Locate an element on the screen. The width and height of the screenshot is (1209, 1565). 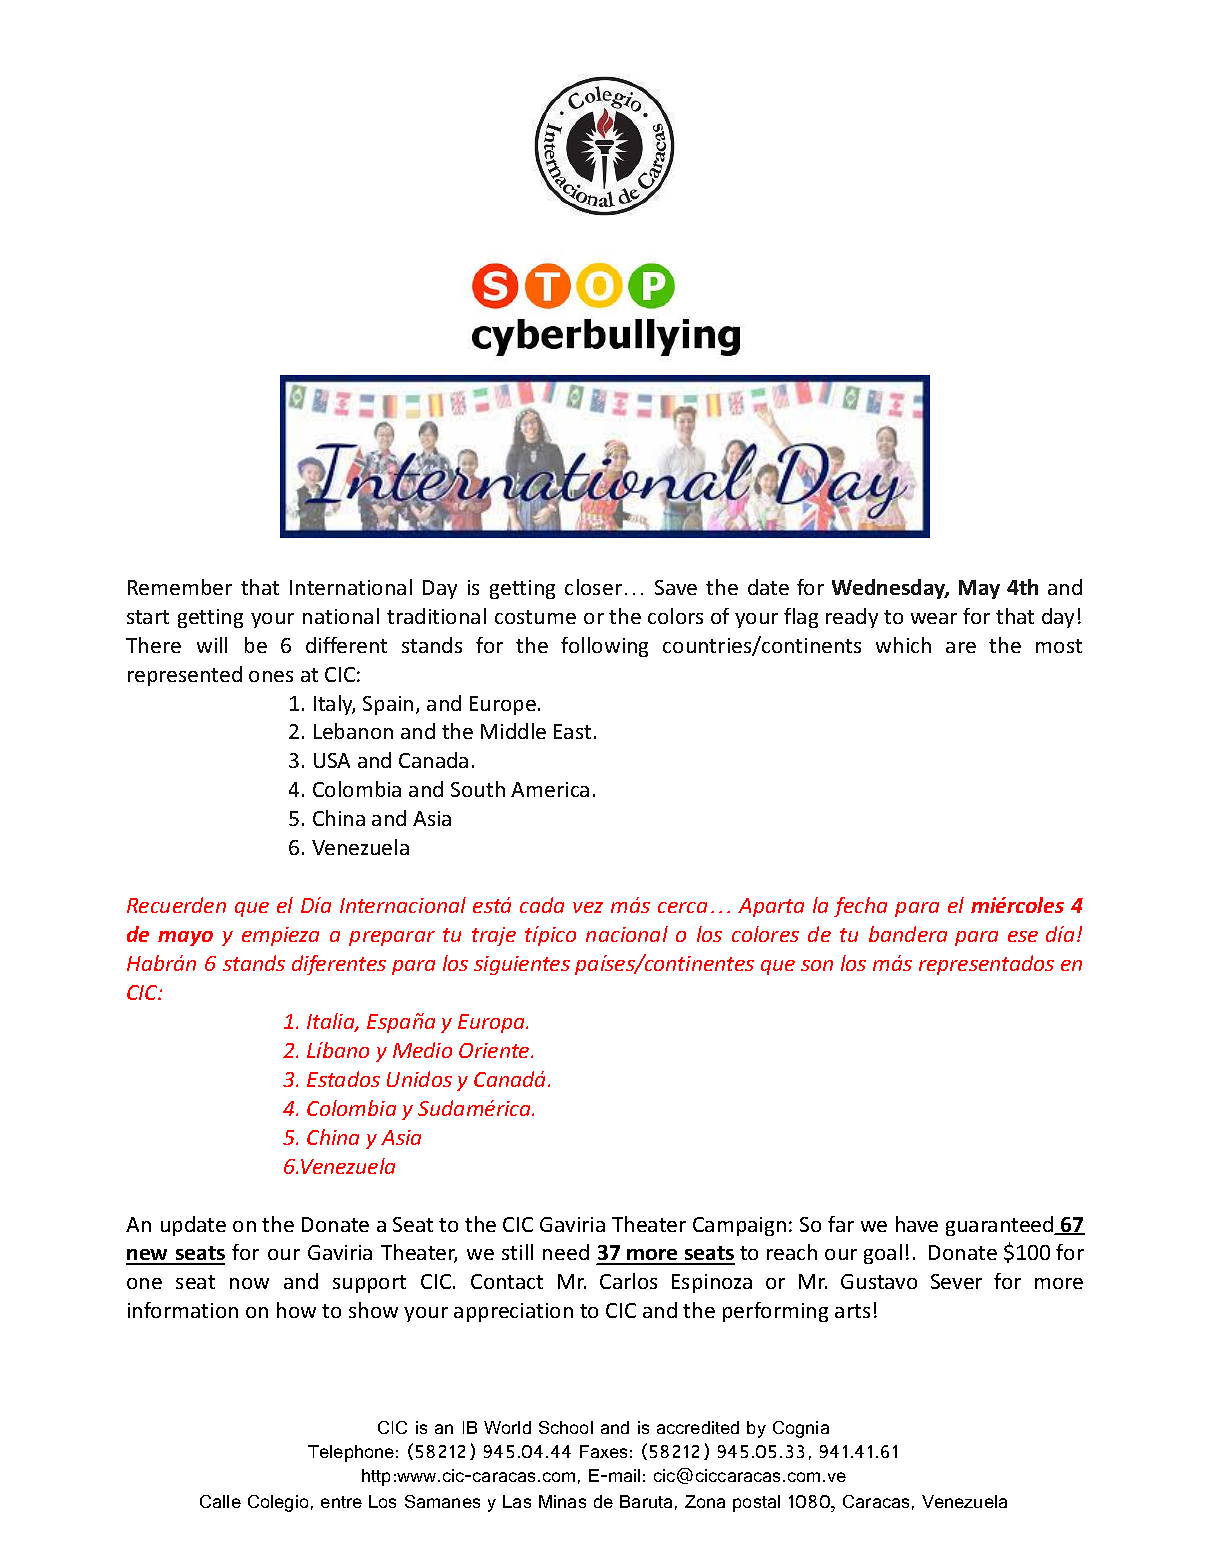
Calle is located at coordinates (220, 1501).
